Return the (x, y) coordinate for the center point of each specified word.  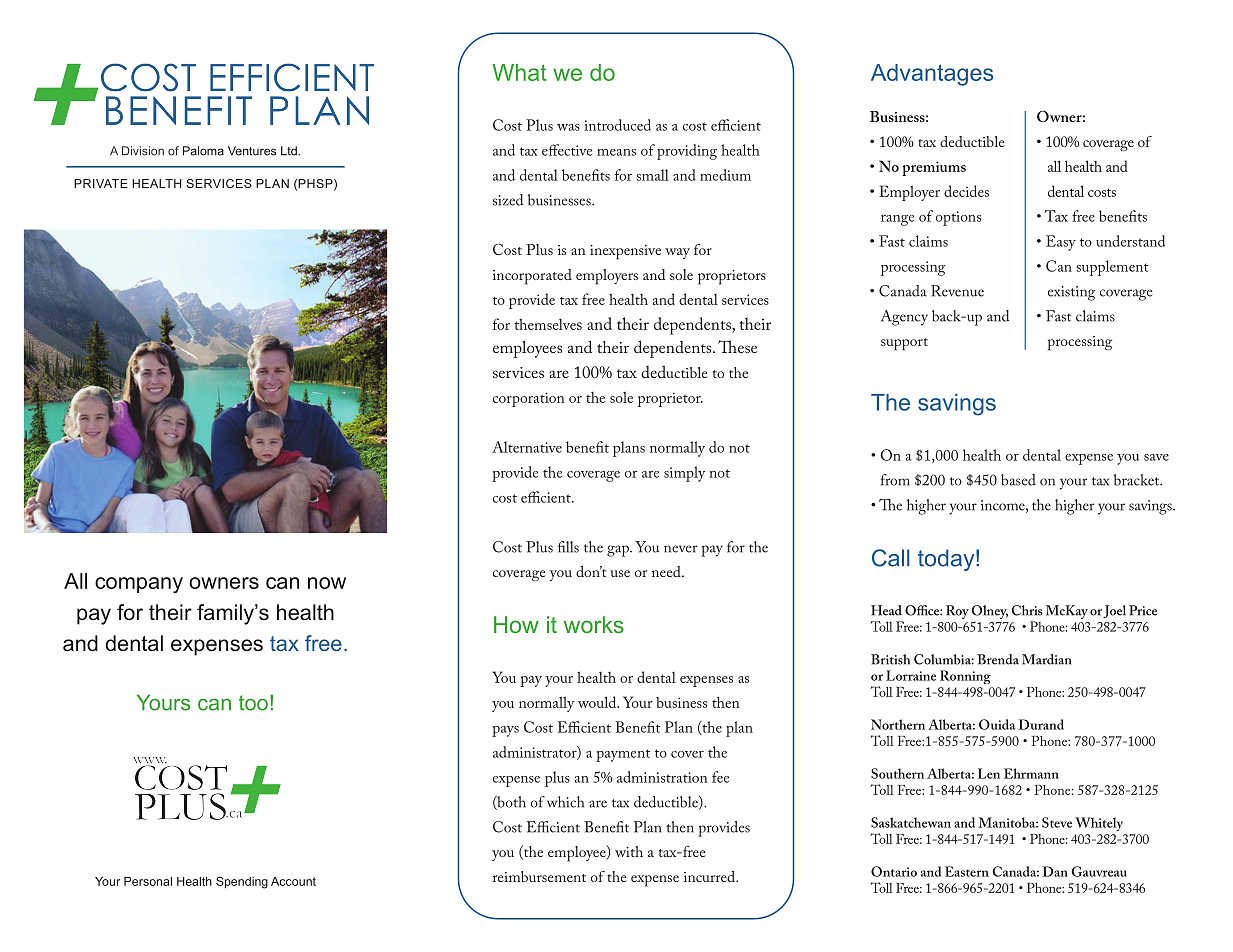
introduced (617, 125)
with (629, 851)
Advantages (932, 75)
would (598, 702)
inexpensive (625, 252)
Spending (242, 882)
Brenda (998, 659)
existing (1071, 293)
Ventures (252, 151)
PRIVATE (101, 183)
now (327, 583)
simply (684, 474)
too (253, 703)
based (1018, 480)
